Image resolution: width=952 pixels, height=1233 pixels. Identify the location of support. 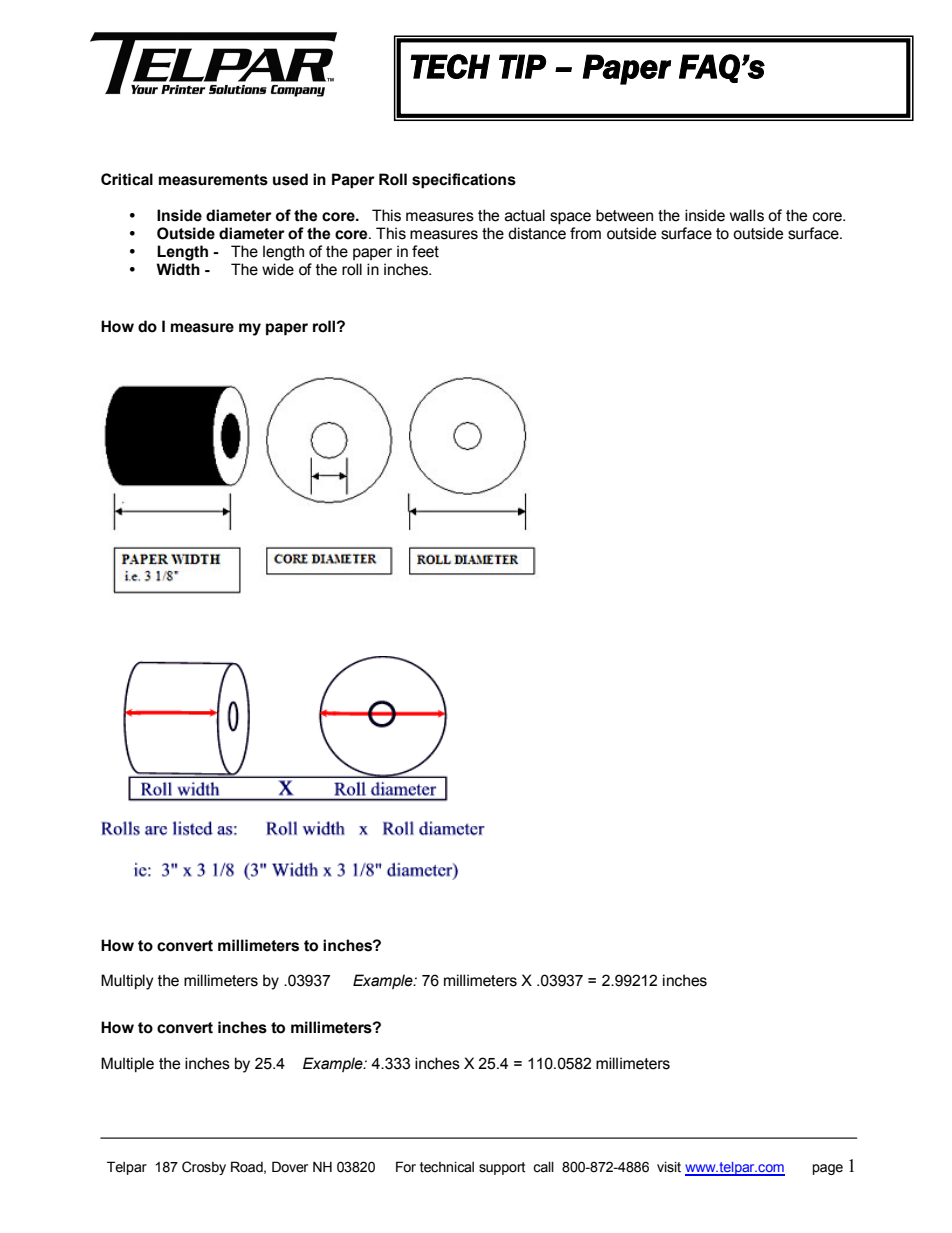
(502, 1168).
